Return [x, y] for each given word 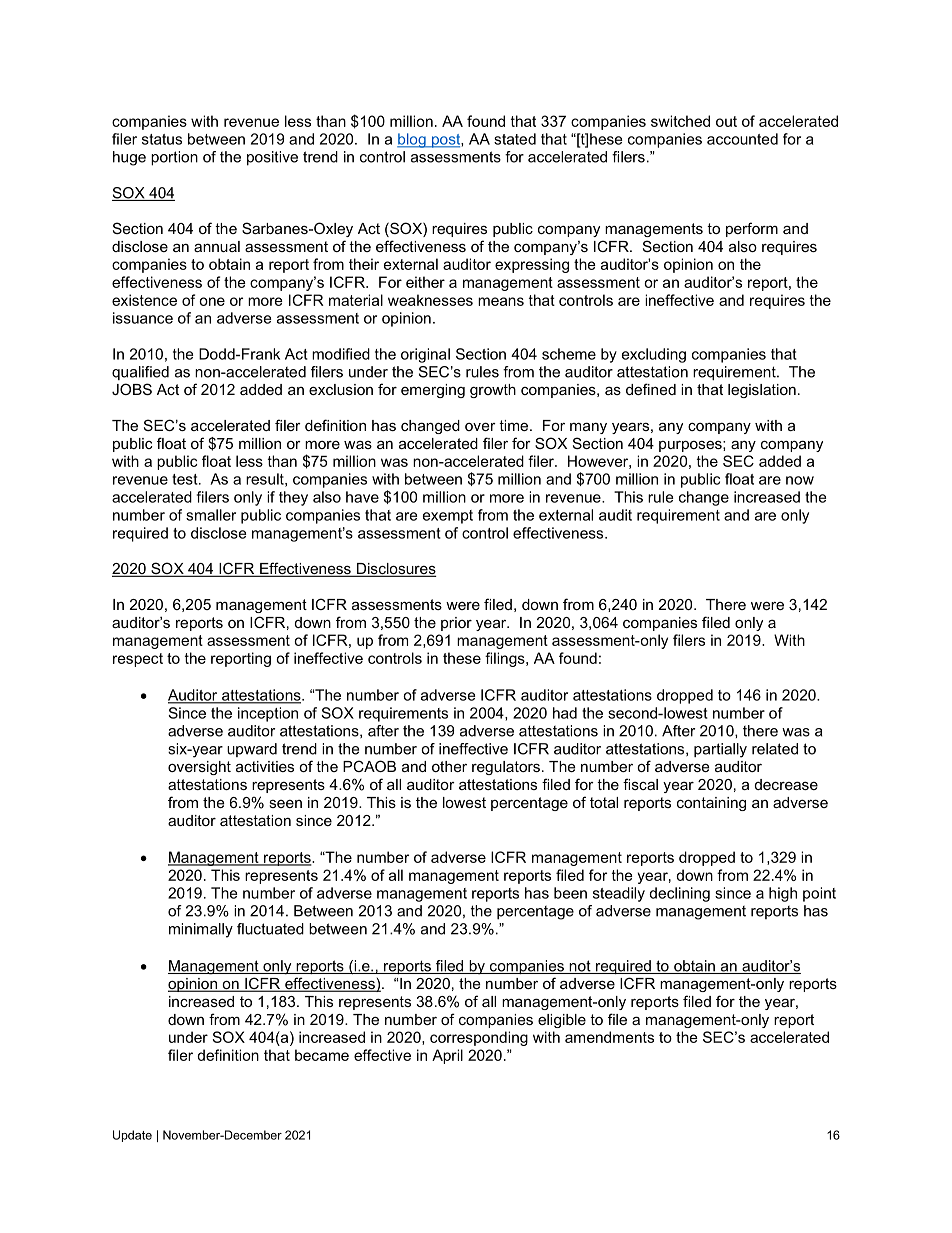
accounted [742, 139]
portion [174, 158]
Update [132, 1136]
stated [515, 139]
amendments [609, 1037]
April [447, 1056]
